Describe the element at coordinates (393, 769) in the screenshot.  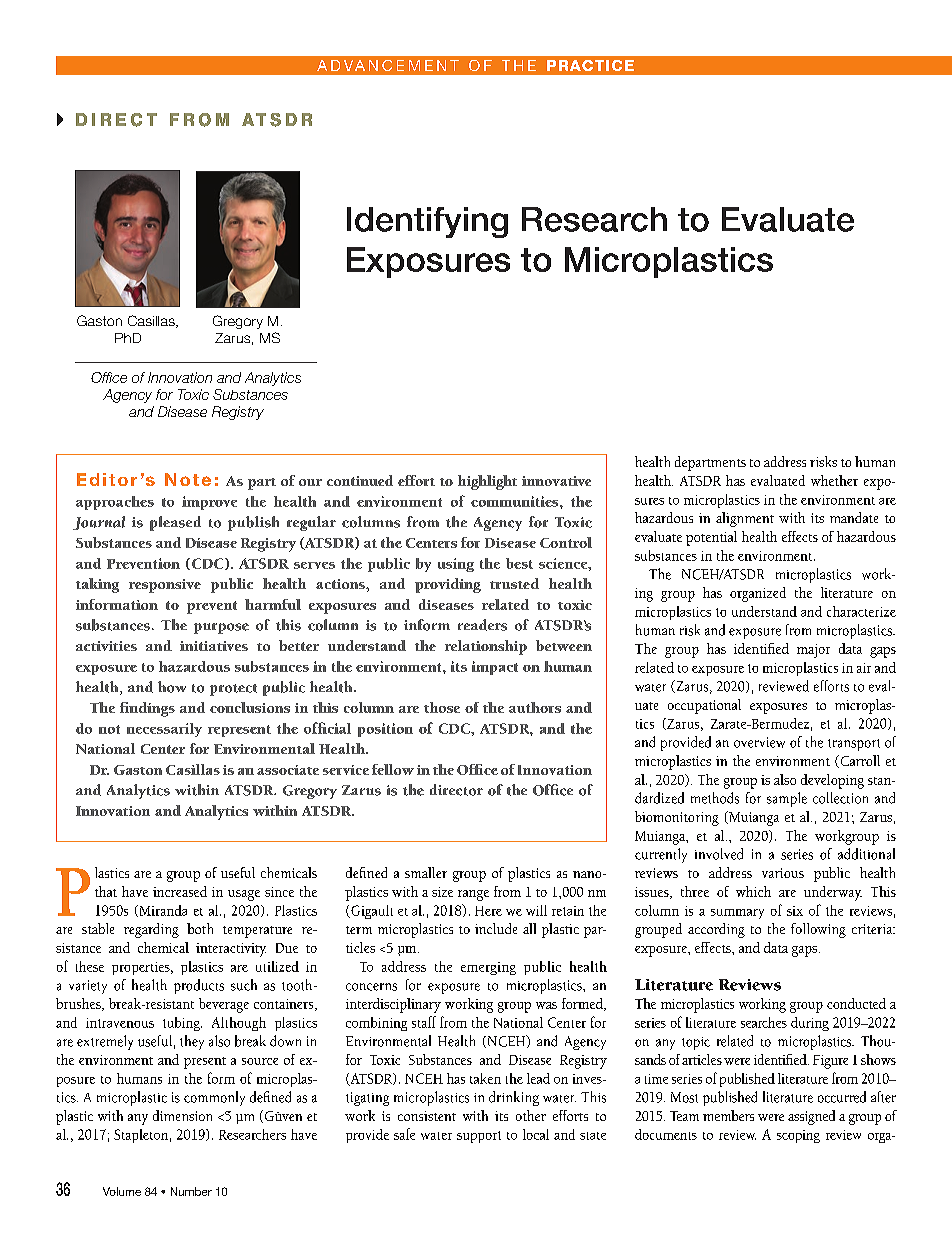
I see `fellow` at that location.
